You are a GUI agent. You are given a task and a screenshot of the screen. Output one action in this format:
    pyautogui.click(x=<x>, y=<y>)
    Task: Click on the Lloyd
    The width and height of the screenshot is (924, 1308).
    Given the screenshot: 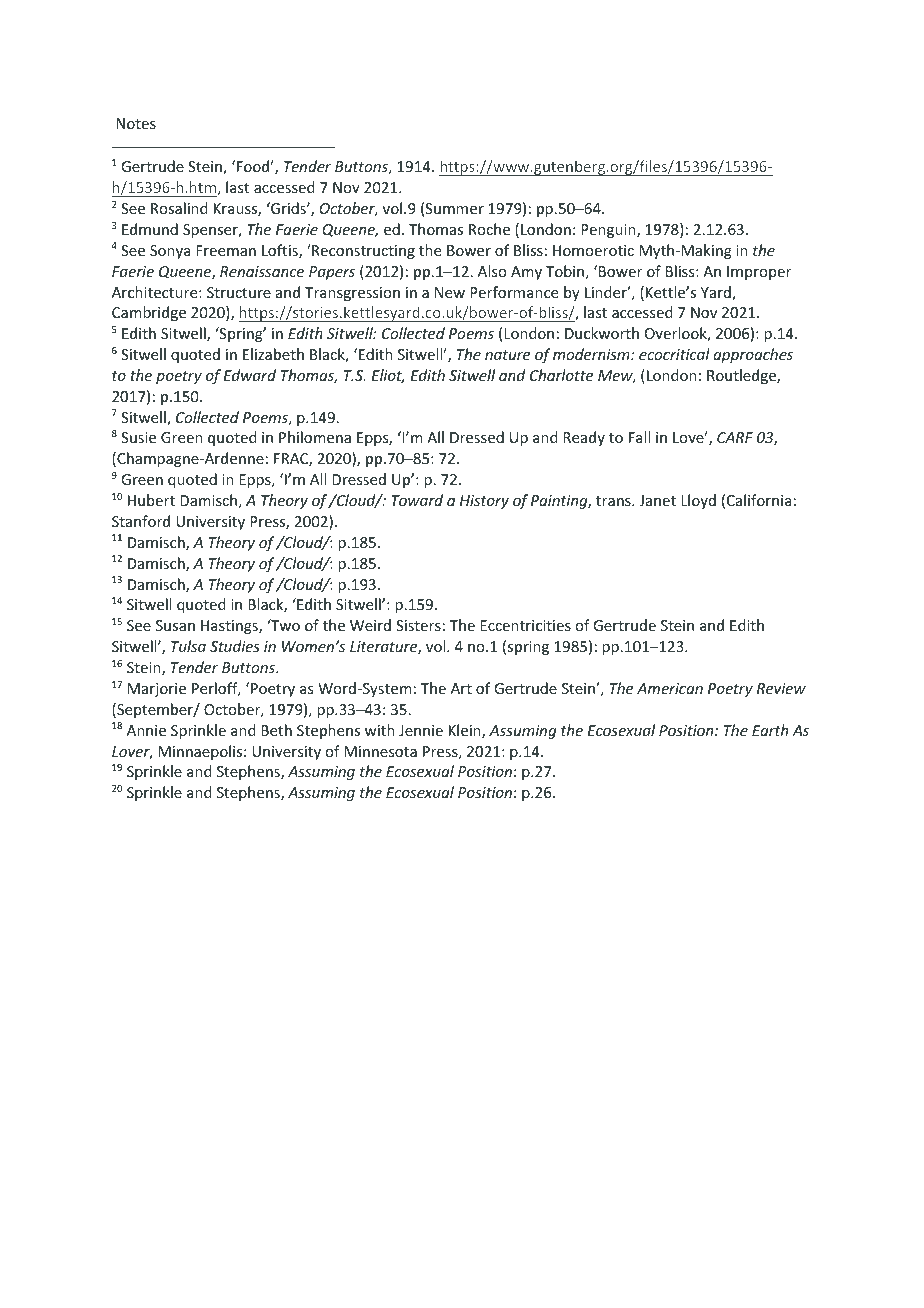 What is the action you would take?
    pyautogui.click(x=698, y=501)
